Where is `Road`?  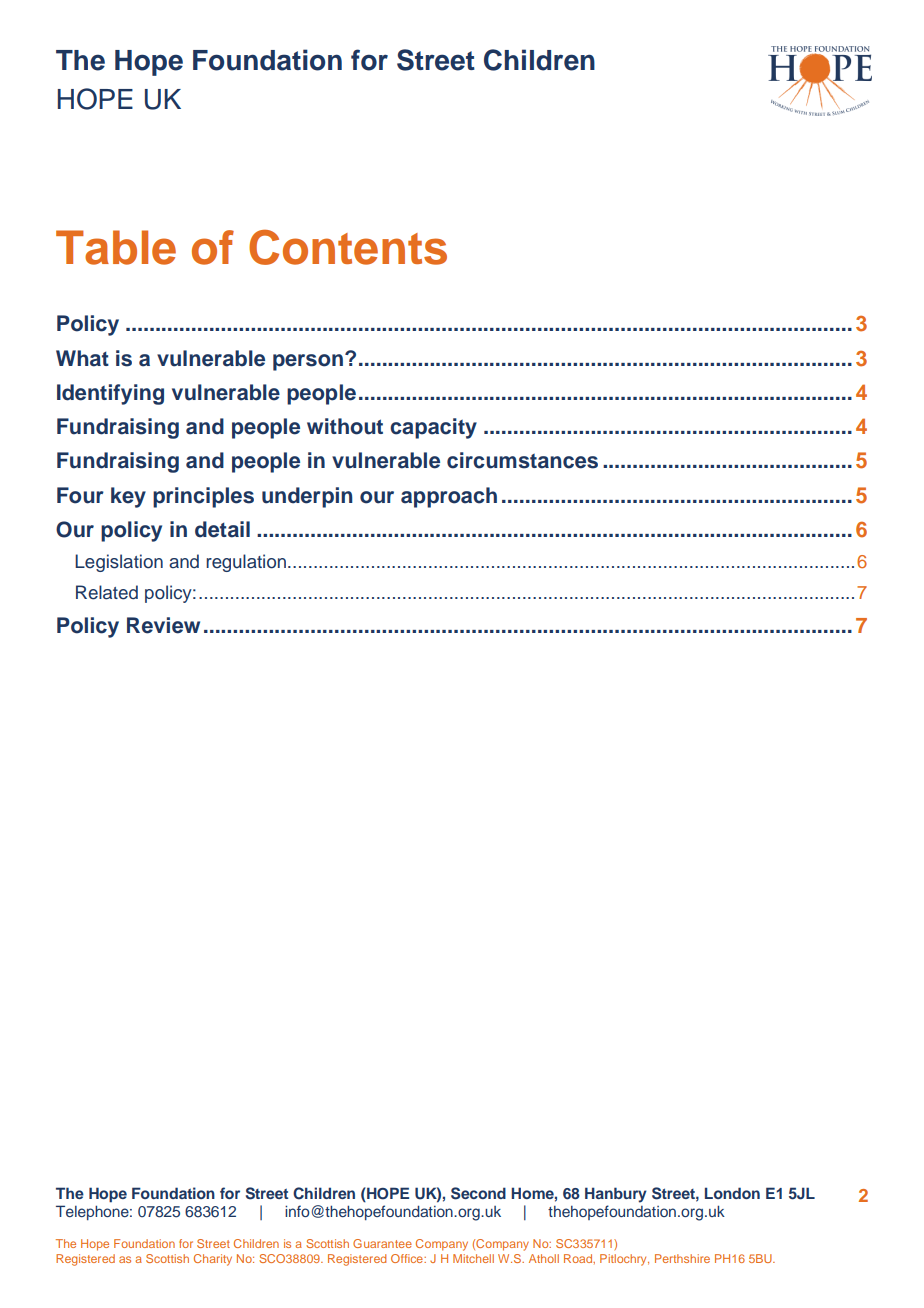
Road is located at coordinates (579, 1259).
